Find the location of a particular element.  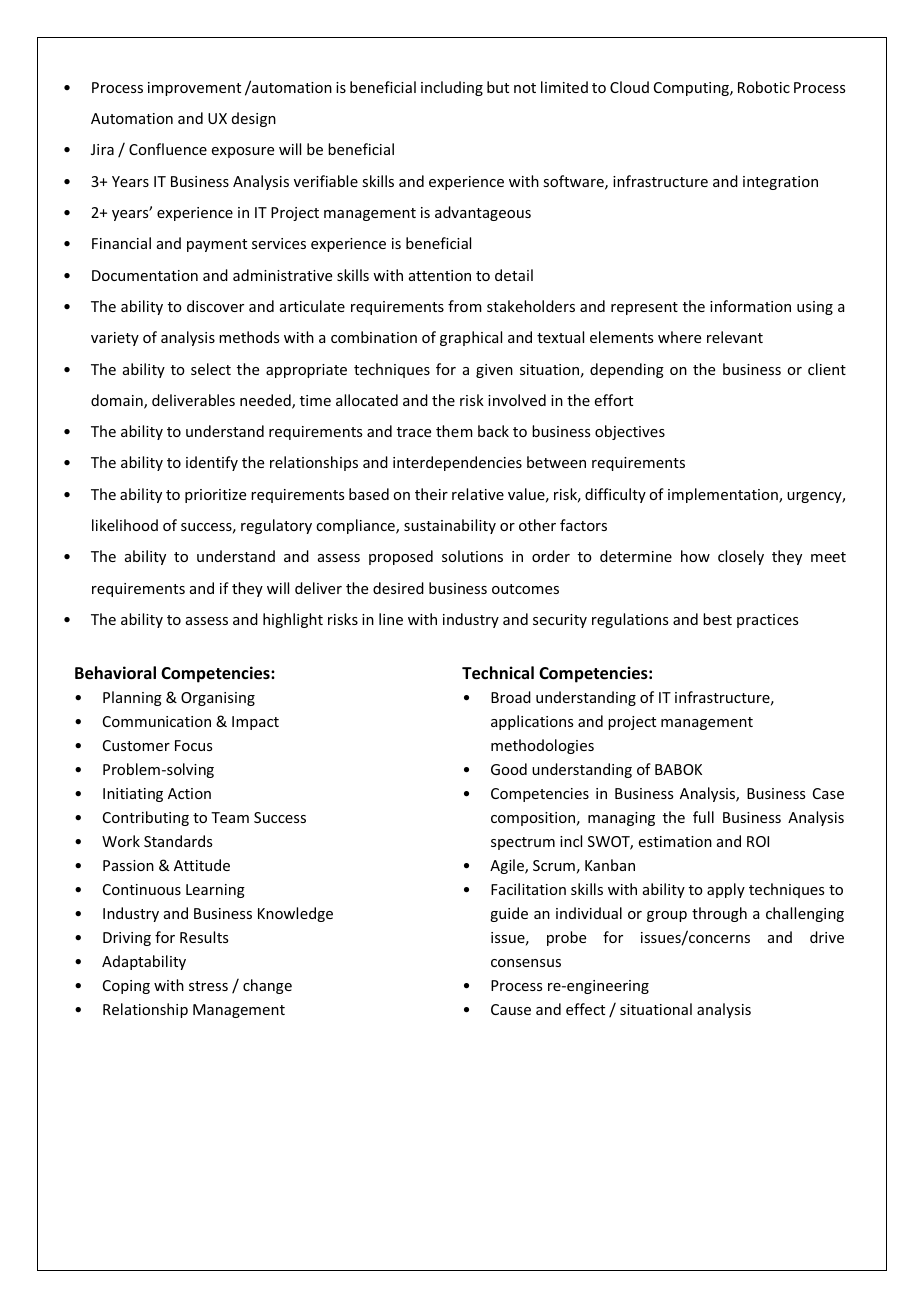

graphical is located at coordinates (471, 338).
